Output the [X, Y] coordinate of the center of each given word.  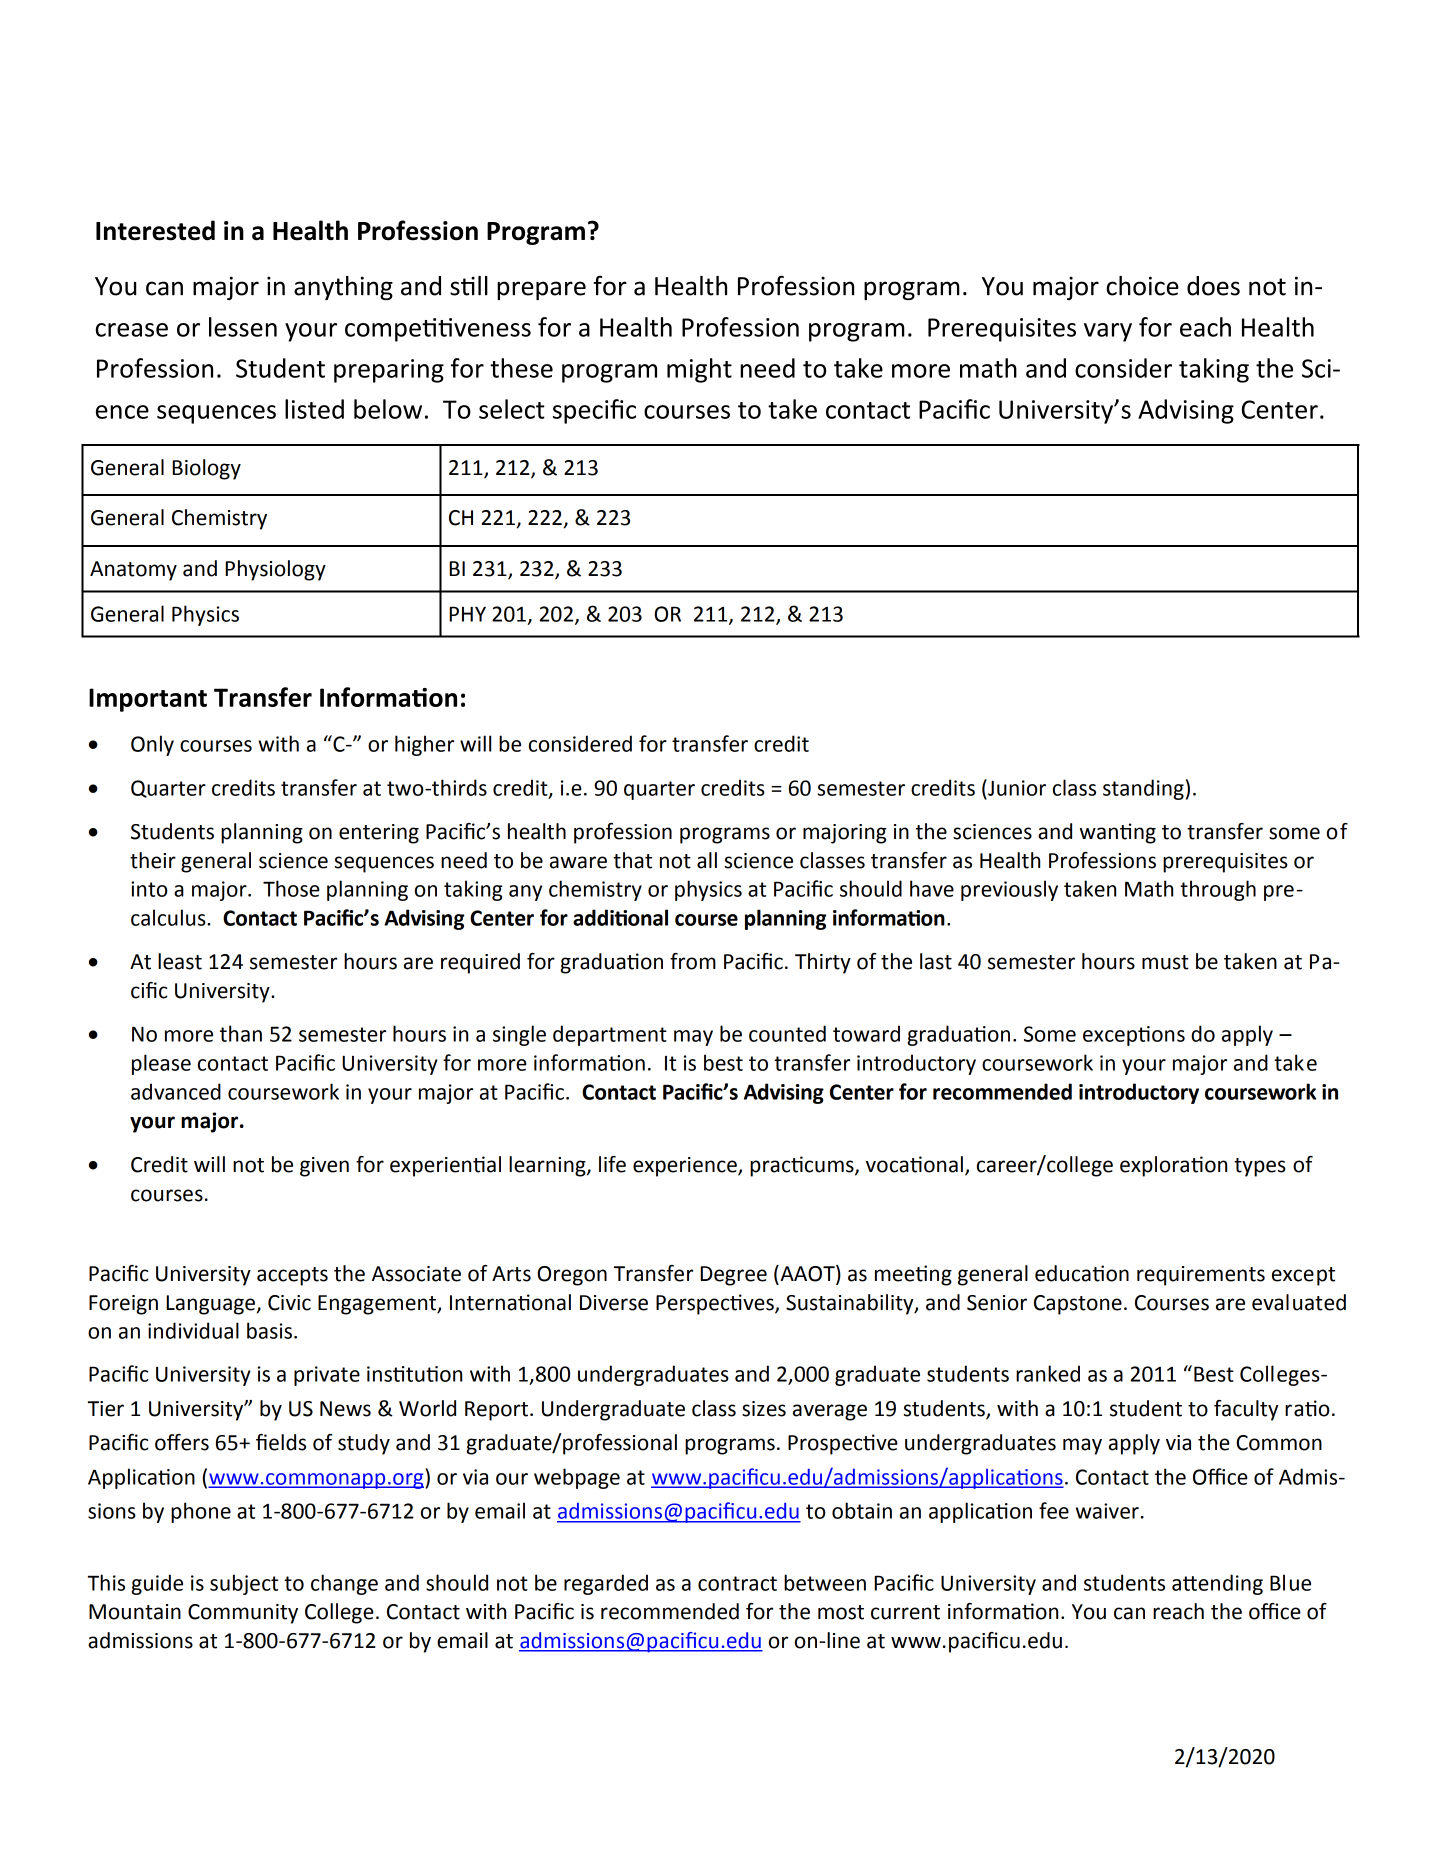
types [1260, 1167]
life [612, 1164]
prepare [541, 290]
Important [148, 700]
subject [244, 1584]
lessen [243, 327]
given [324, 1167]
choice [1142, 286]
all [707, 860]
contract [737, 1583]
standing [1143, 789]
